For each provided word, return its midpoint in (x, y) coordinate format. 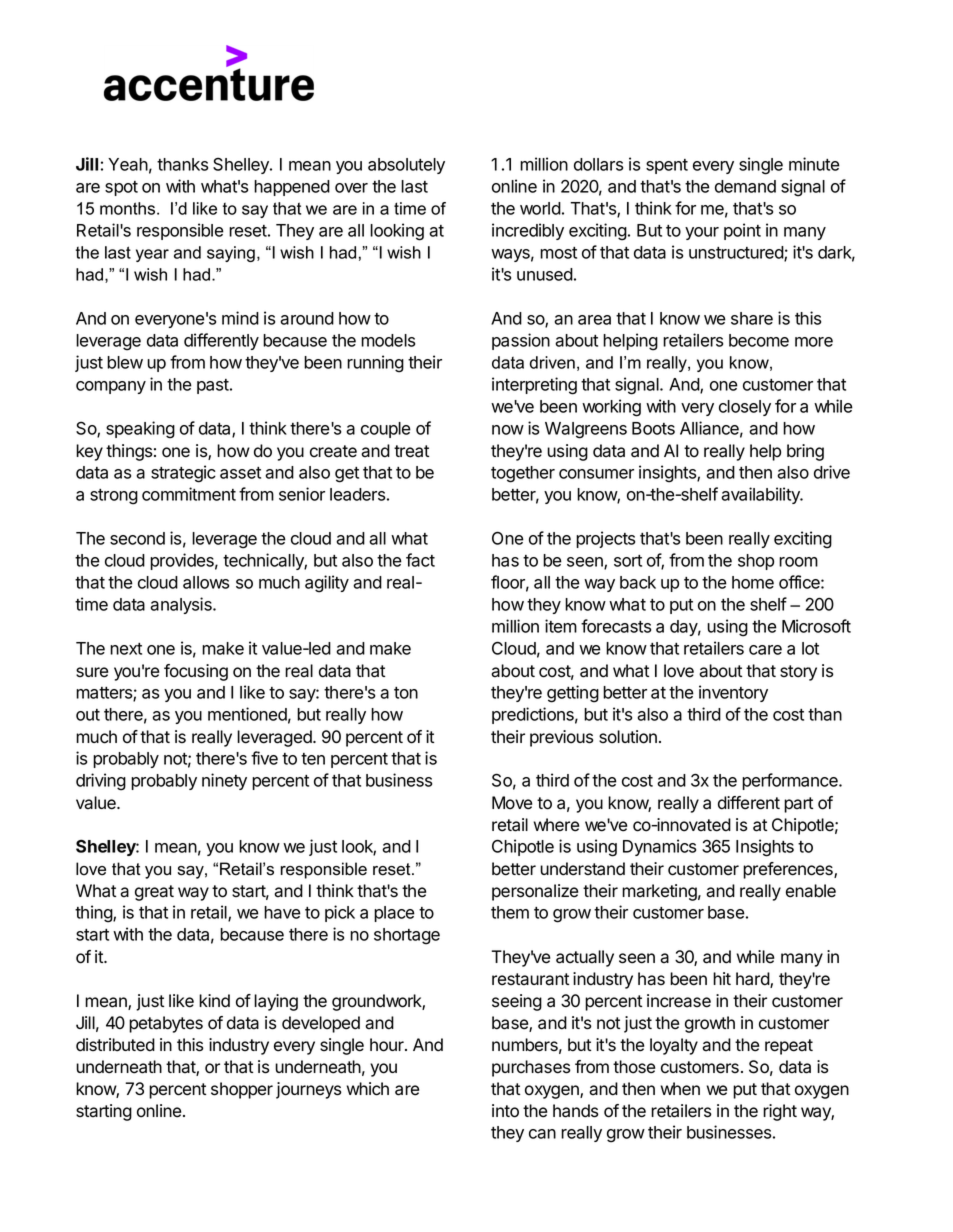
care (765, 650)
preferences (789, 870)
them (510, 912)
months (129, 208)
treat (411, 451)
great (154, 893)
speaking (140, 430)
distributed (115, 1045)
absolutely (406, 166)
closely (745, 408)
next (126, 649)
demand (745, 186)
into (505, 1111)
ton (406, 693)
